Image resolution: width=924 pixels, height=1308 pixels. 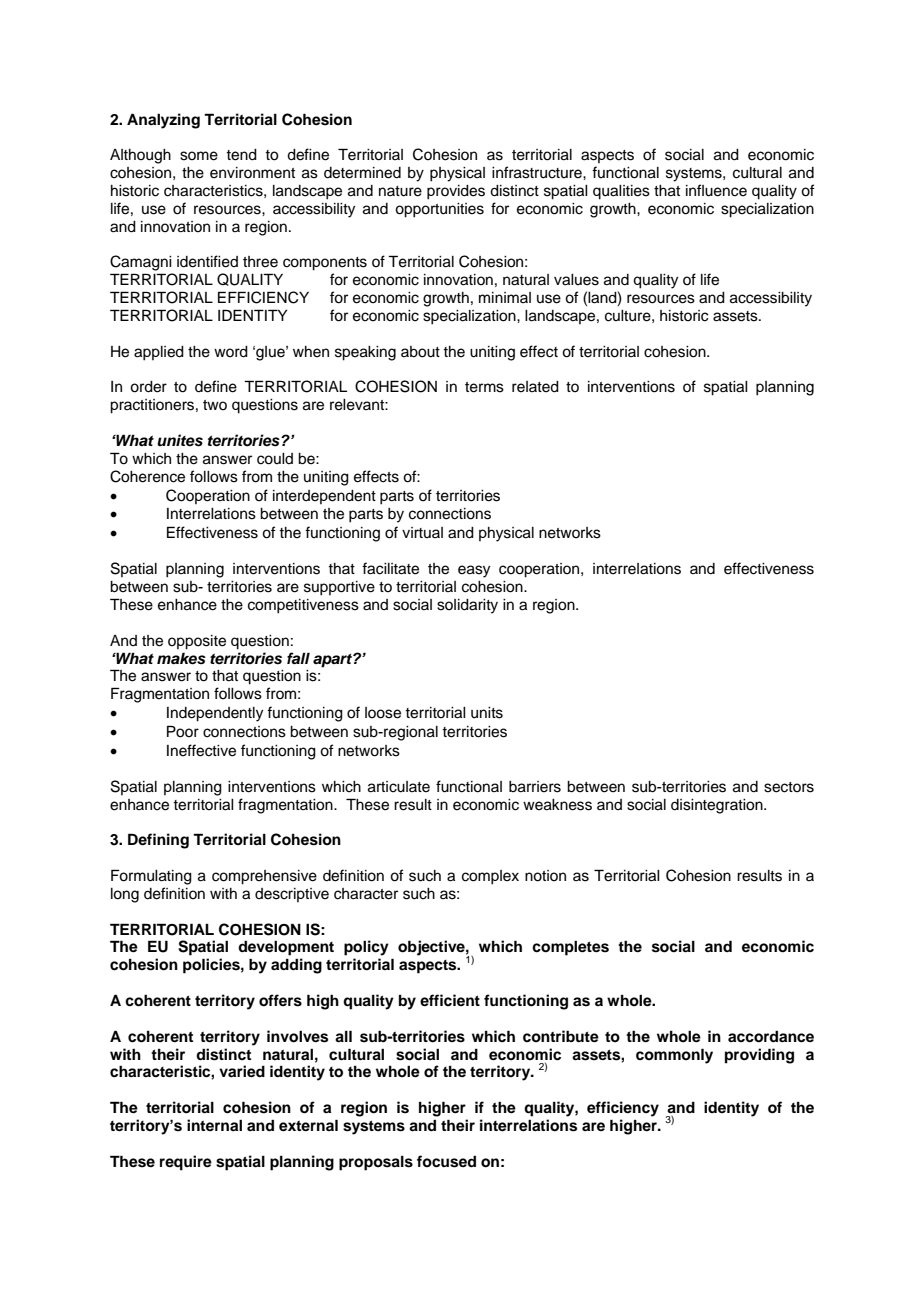 What do you see at coordinates (487, 713) in the screenshot?
I see `units` at bounding box center [487, 713].
